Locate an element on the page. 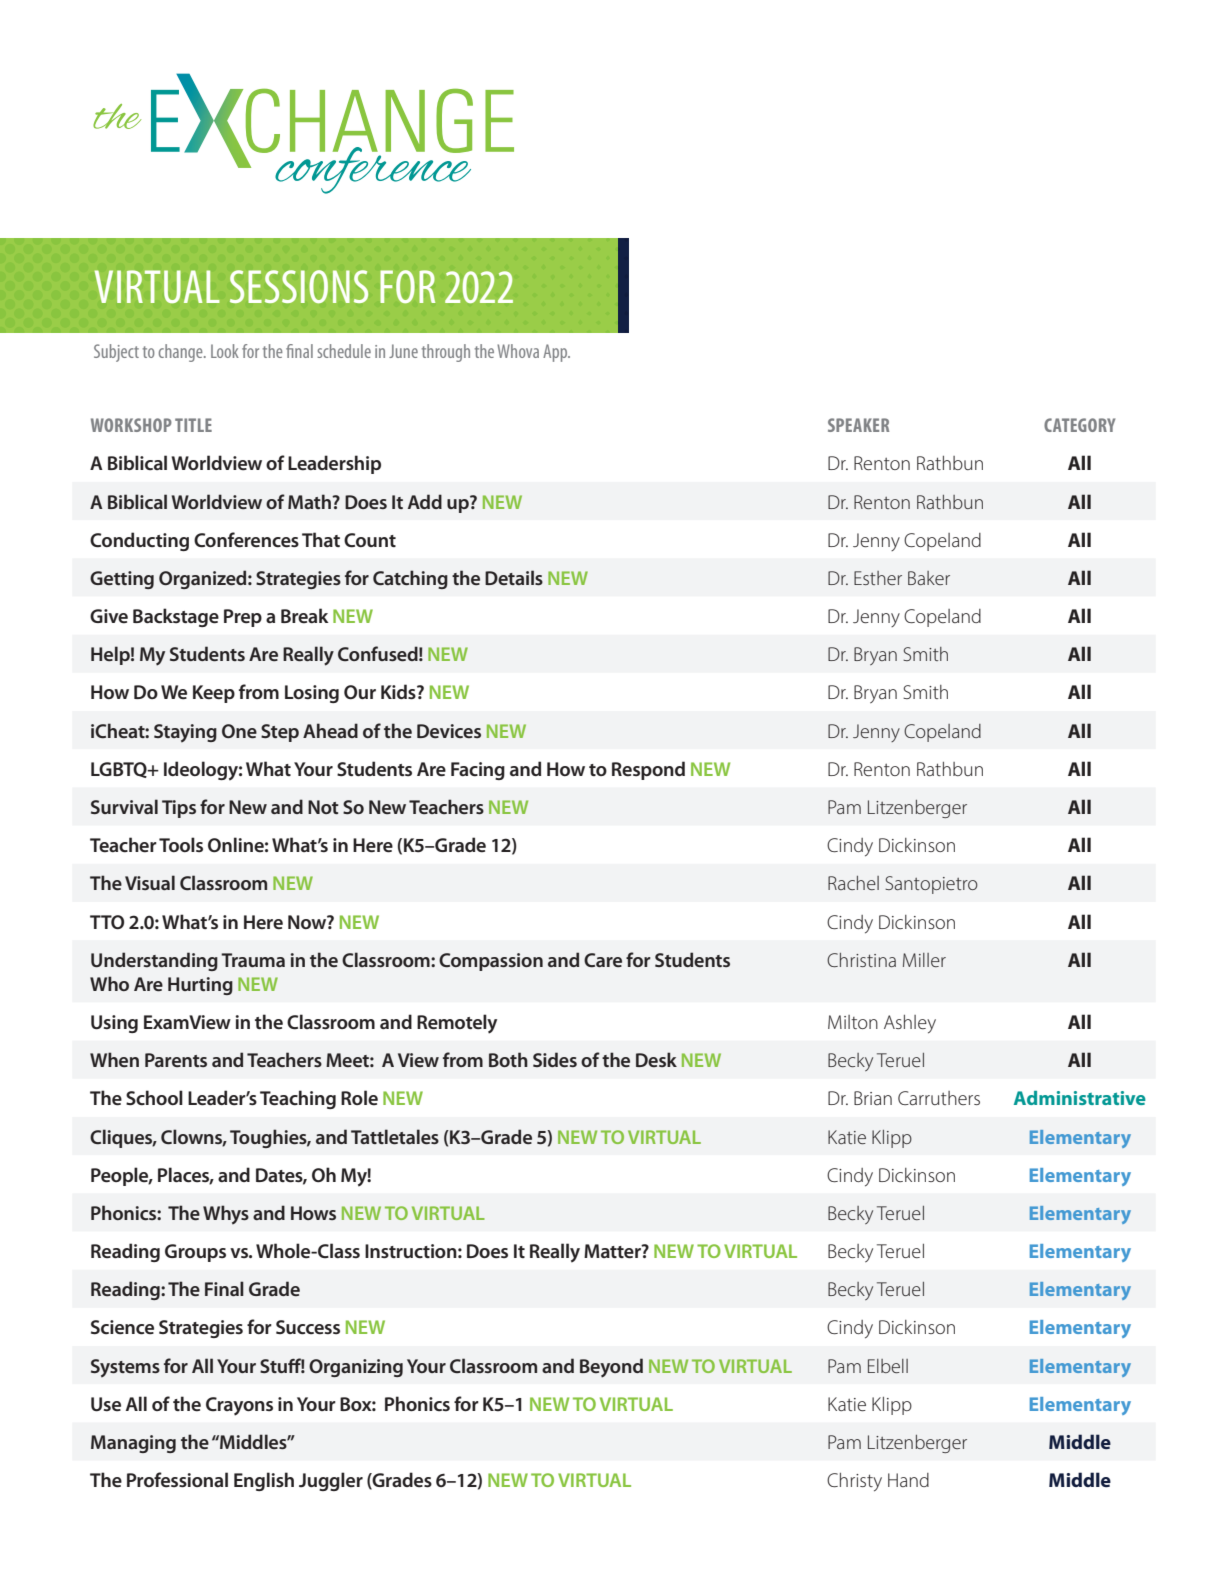  Look is located at coordinates (225, 351).
